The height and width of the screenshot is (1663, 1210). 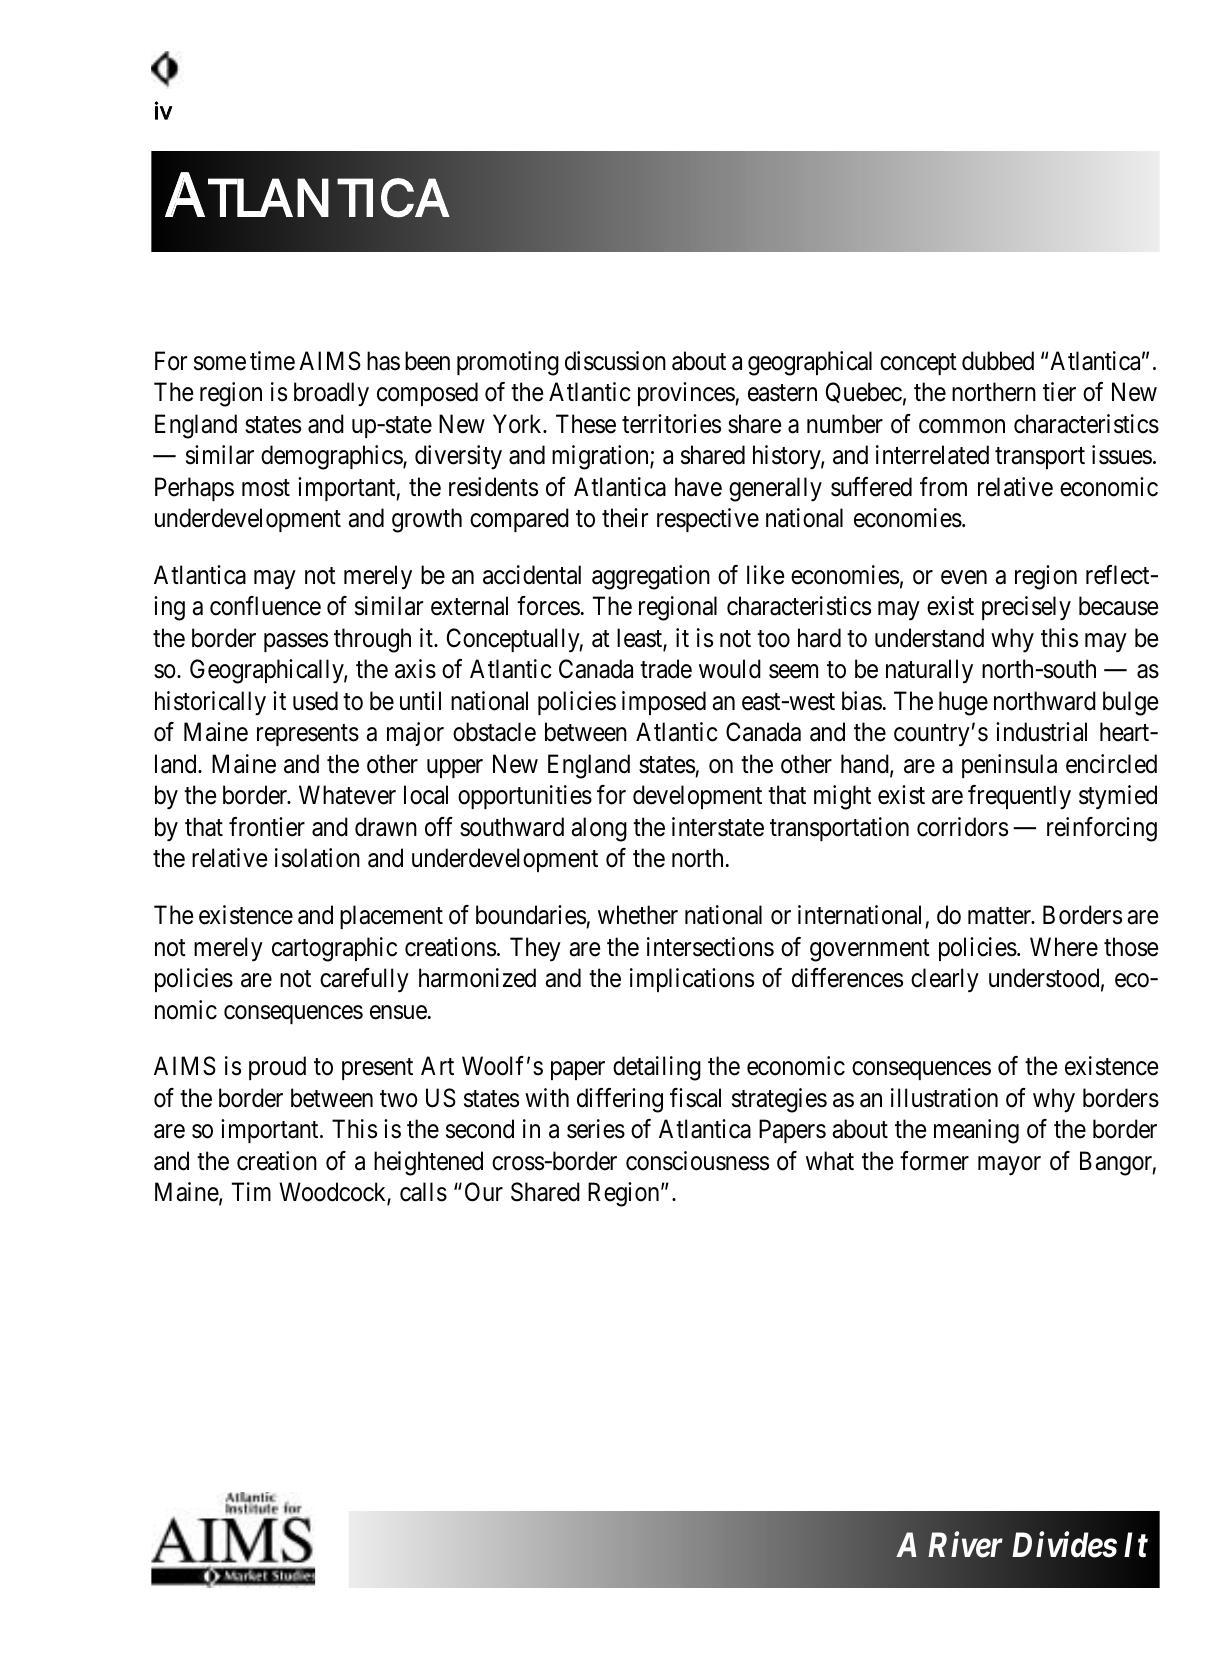 What do you see at coordinates (315, 701) in the screenshot?
I see `used` at bounding box center [315, 701].
